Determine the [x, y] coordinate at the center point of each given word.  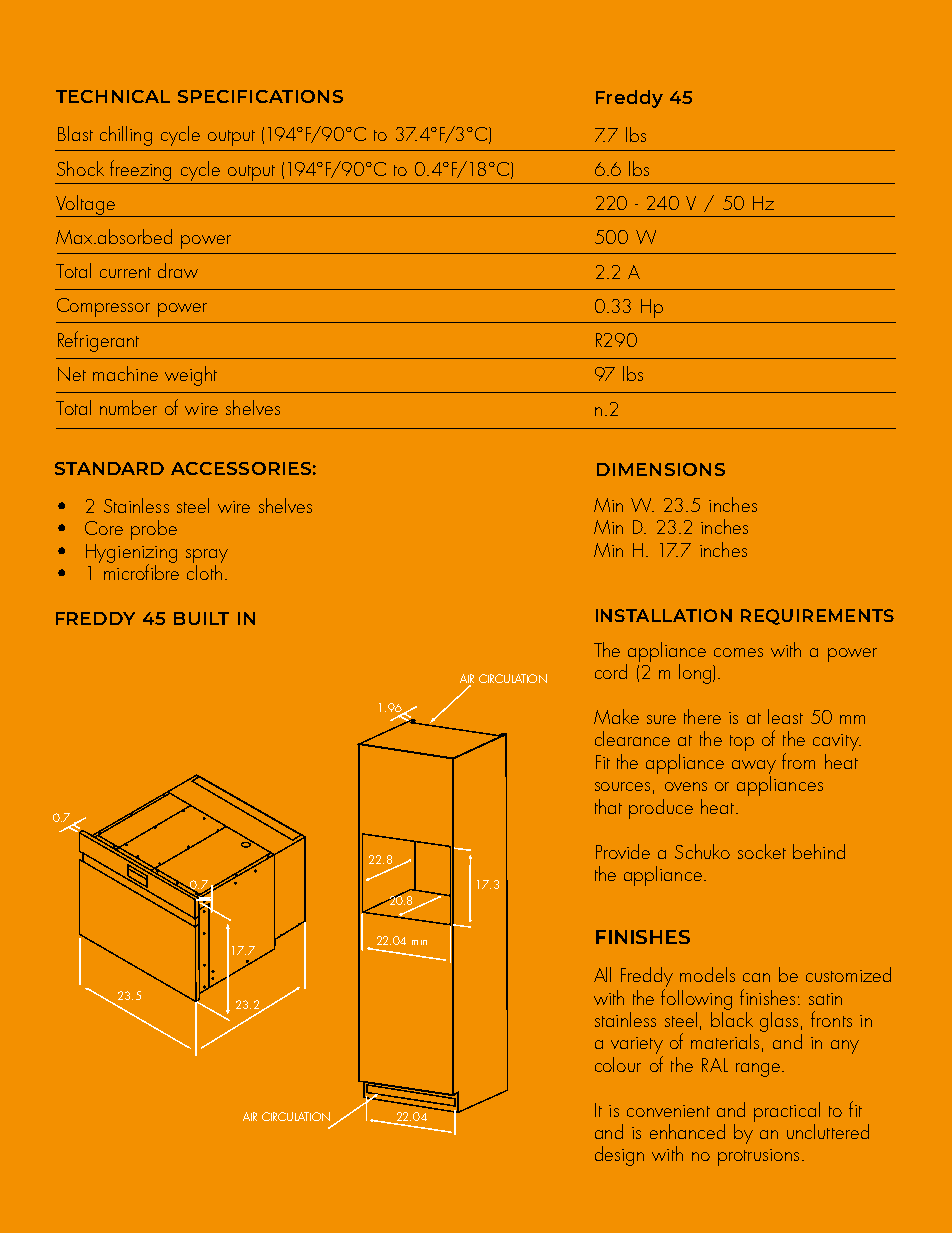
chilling [126, 136]
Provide [623, 851]
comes [738, 652]
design [619, 1156]
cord [611, 671]
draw [178, 270]
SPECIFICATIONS [260, 96]
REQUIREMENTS [817, 617]
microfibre [141, 571]
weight [191, 376]
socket [762, 851]
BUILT [201, 618]
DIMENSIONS [661, 469]
